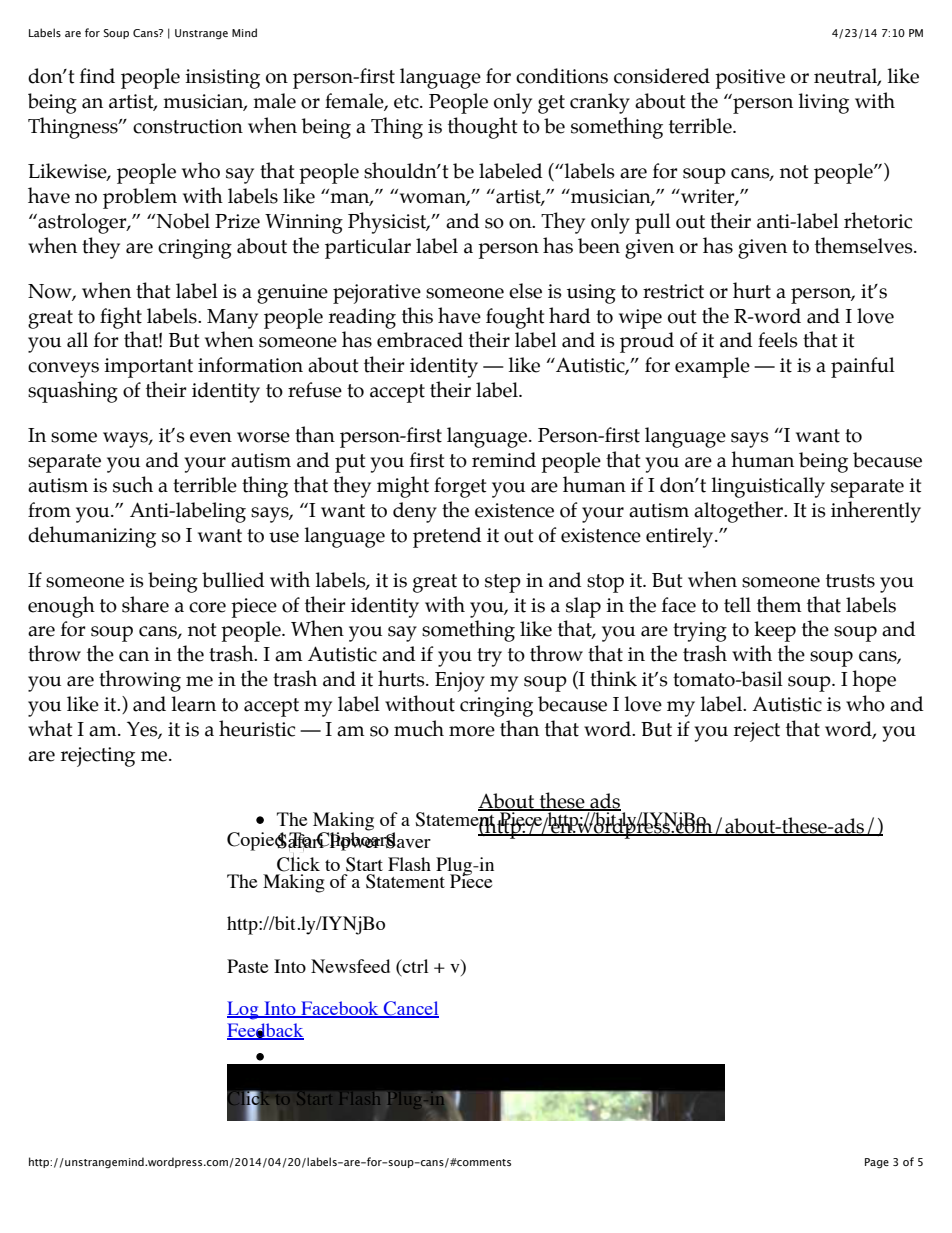 This screenshot has width=952, height=1233. I want to click on construction, so click(188, 126).
